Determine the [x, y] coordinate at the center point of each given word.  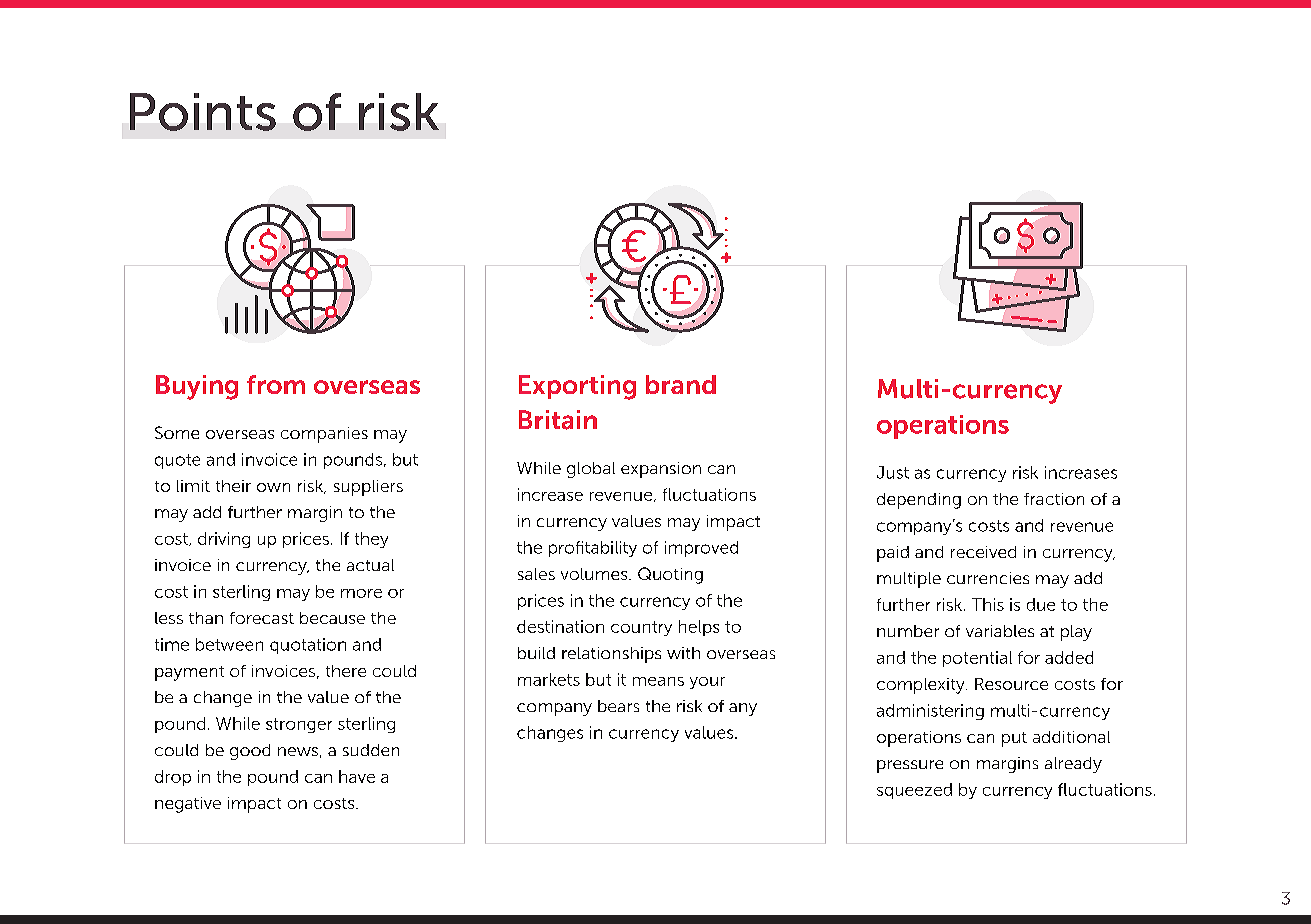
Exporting [577, 387]
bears [618, 706]
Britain [558, 420]
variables [1000, 631]
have [357, 776]
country [641, 628]
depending [919, 501]
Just [893, 472]
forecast [262, 618]
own [273, 487]
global [591, 470]
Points [203, 112]
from [276, 384]
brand [681, 384]
